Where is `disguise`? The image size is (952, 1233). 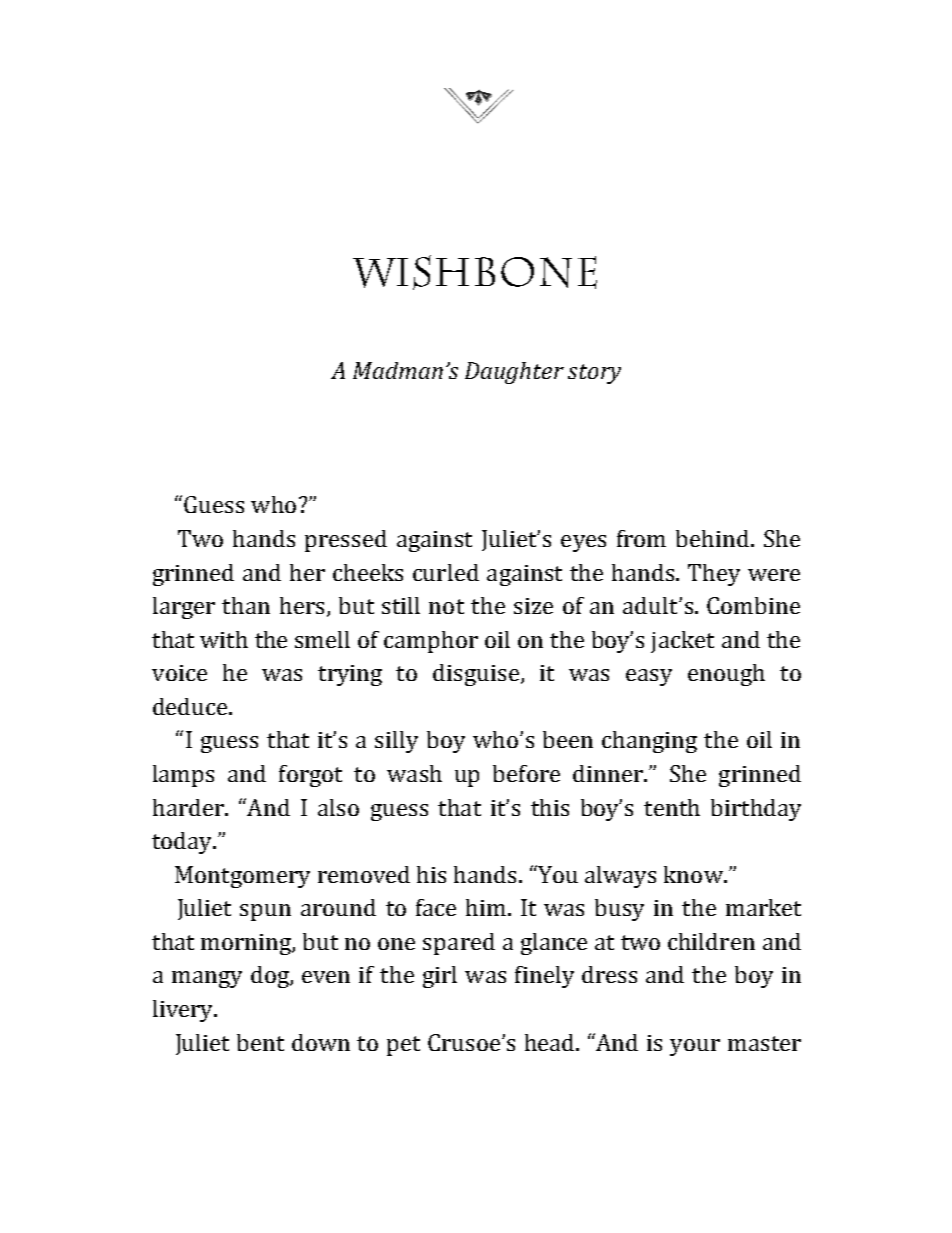
disguise is located at coordinates (476, 675).
